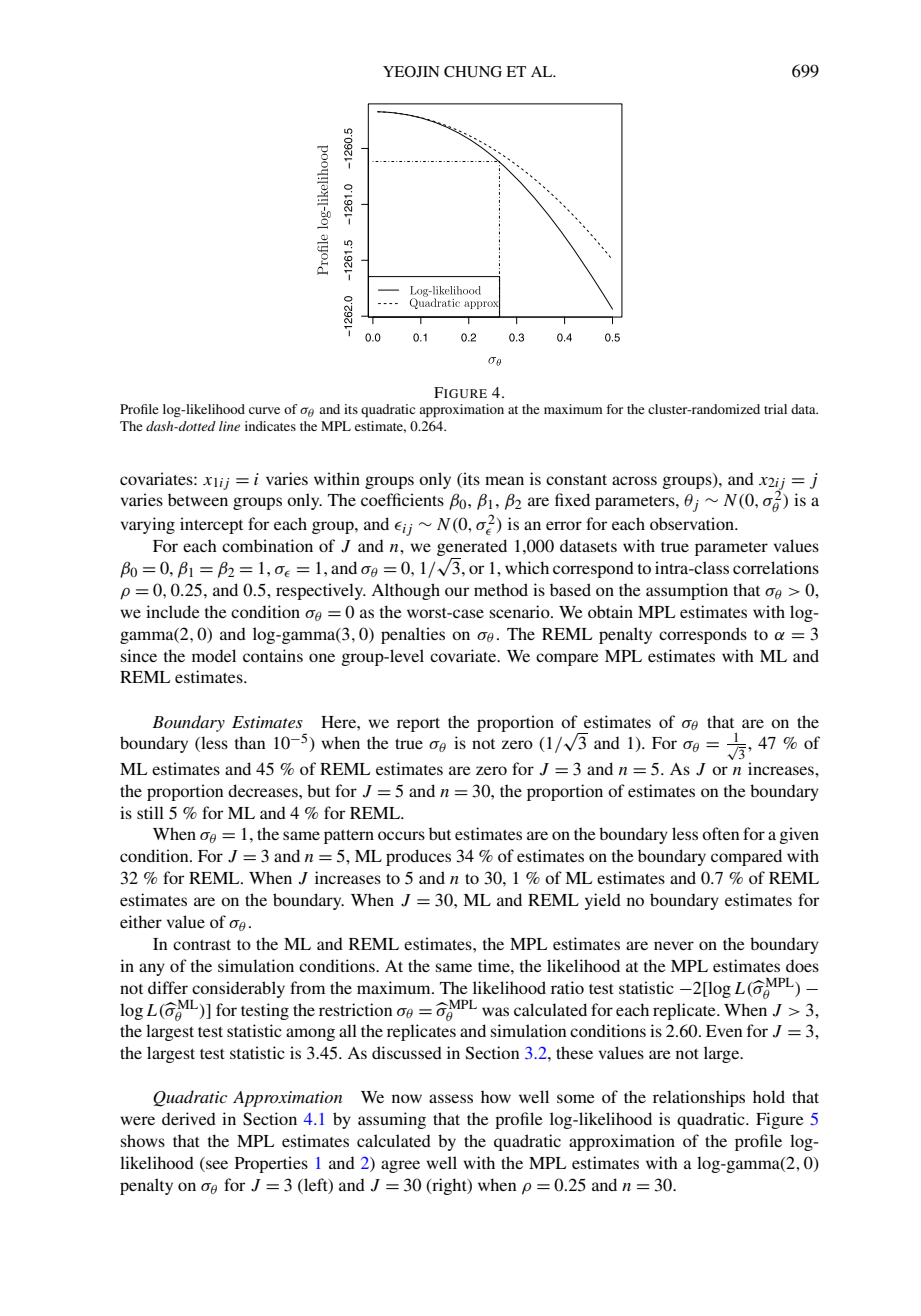 The image size is (921, 1316). I want to click on CHUNG, so click(473, 72).
